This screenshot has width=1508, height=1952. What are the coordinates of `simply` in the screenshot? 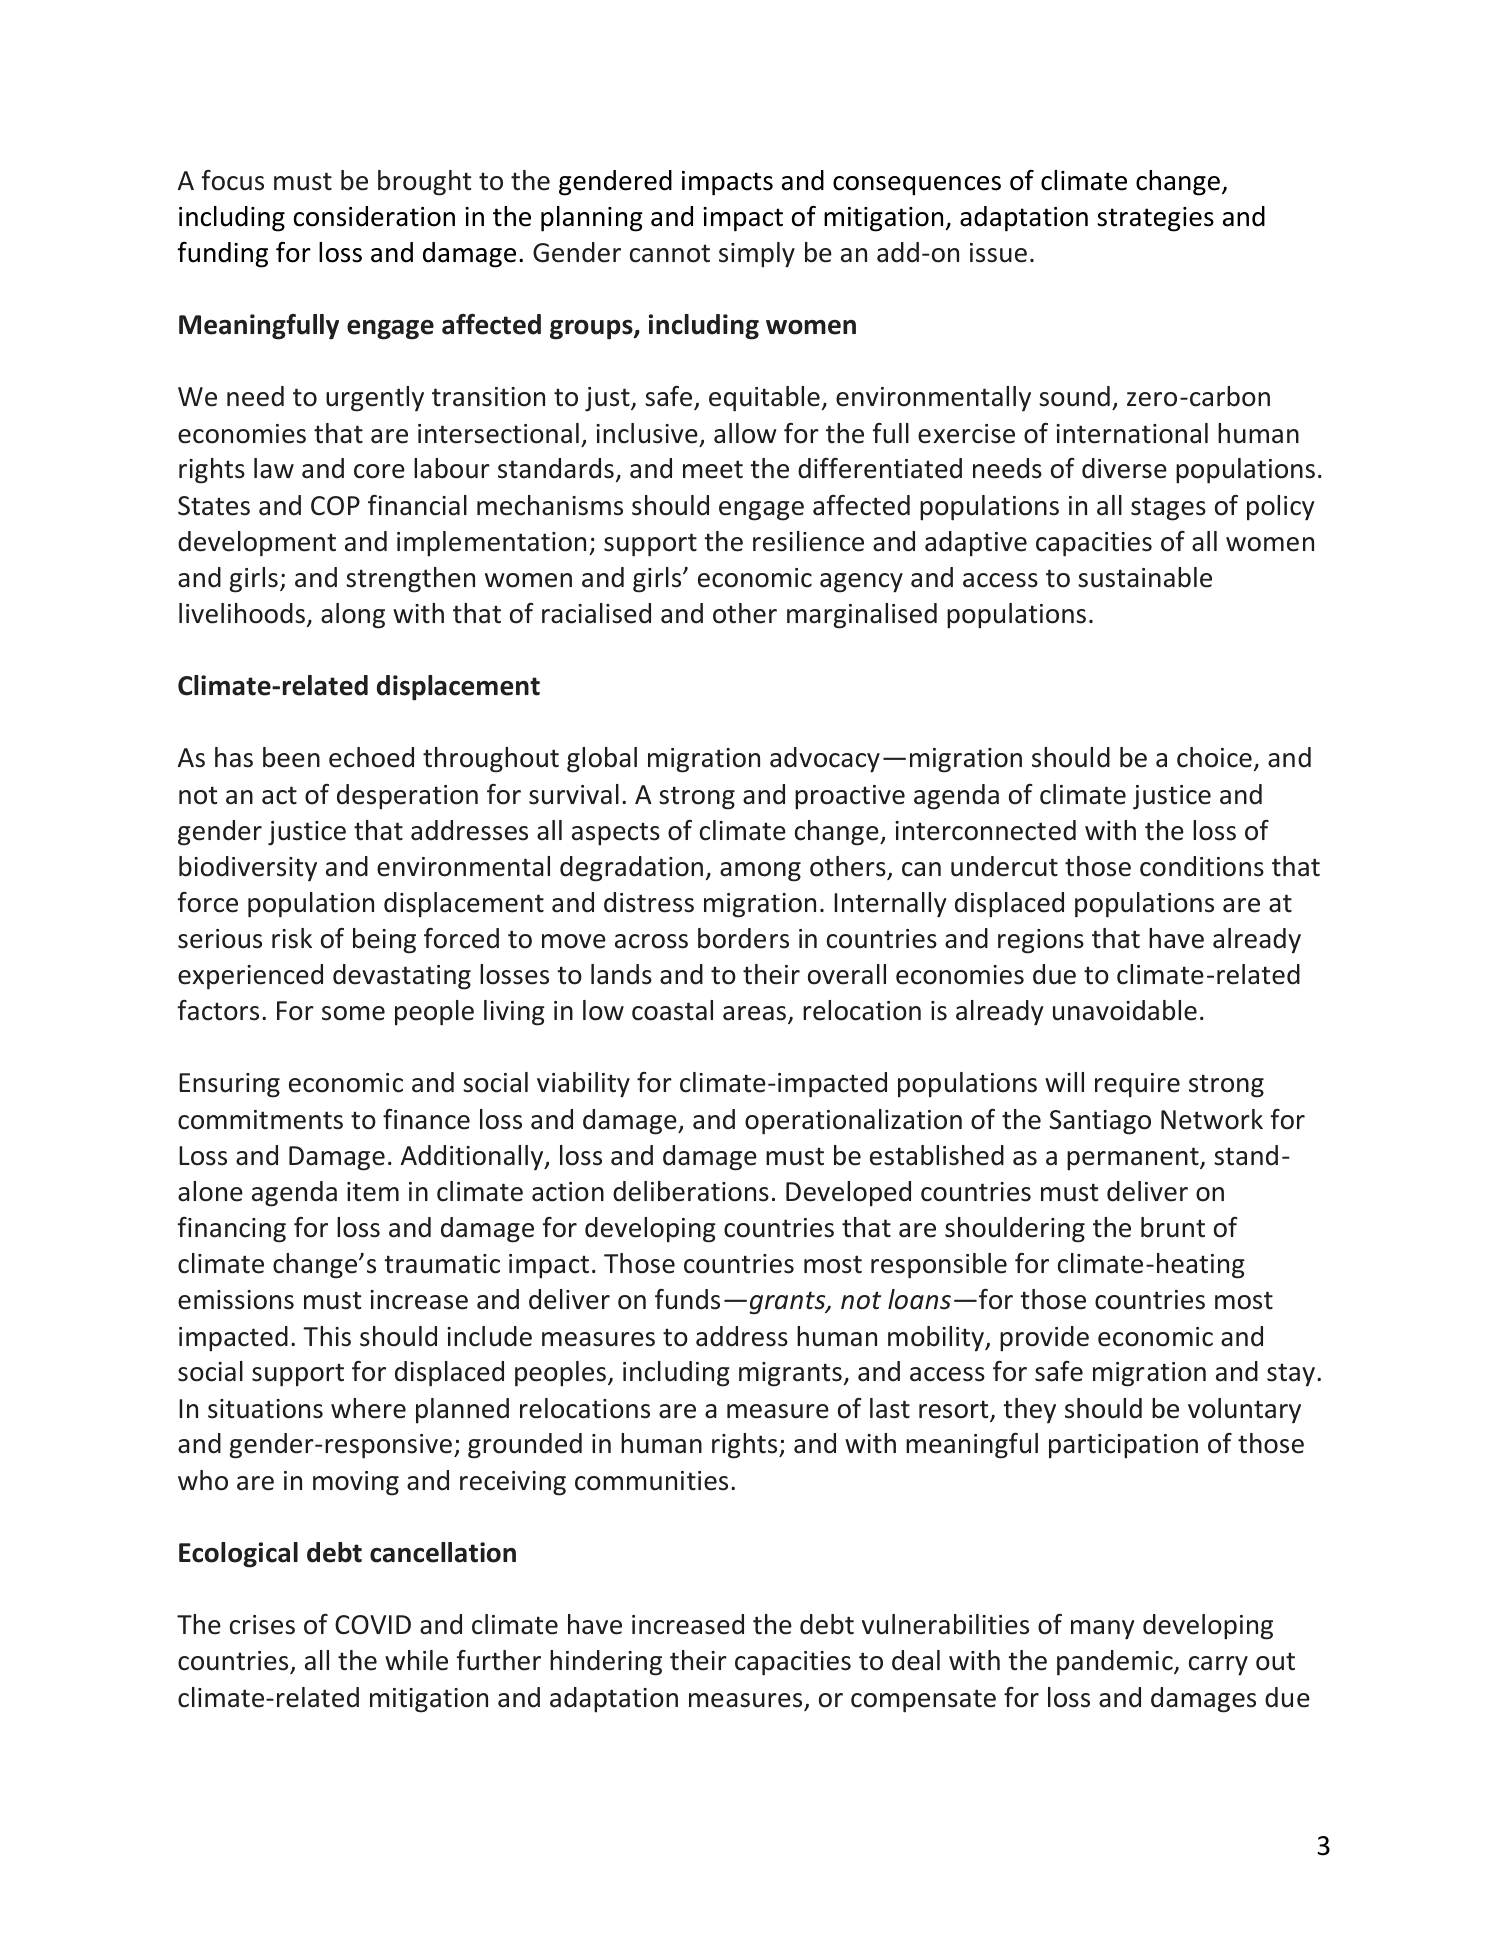 It's located at (757, 255).
